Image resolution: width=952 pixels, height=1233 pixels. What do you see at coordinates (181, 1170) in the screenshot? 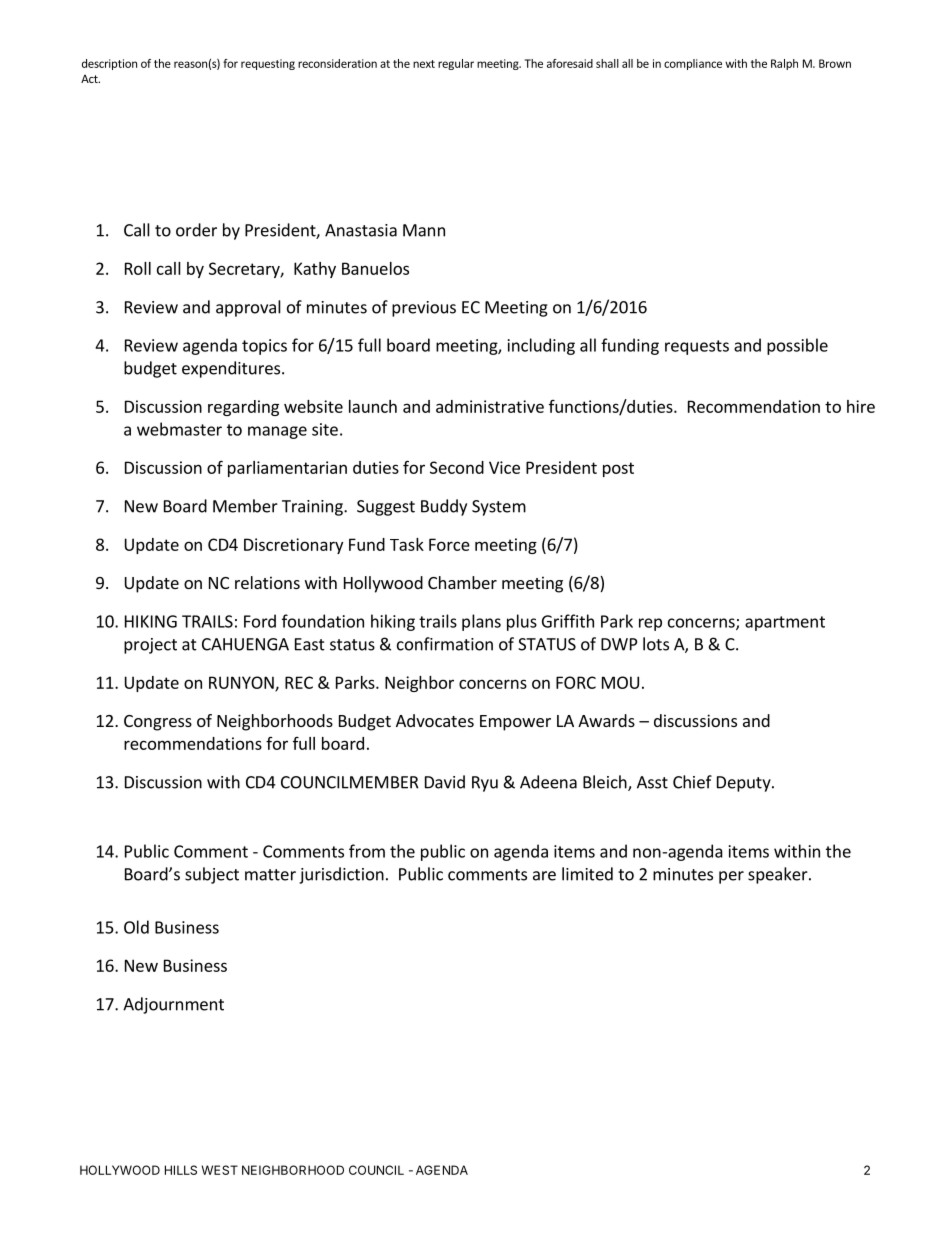
I see `HILLS` at bounding box center [181, 1170].
